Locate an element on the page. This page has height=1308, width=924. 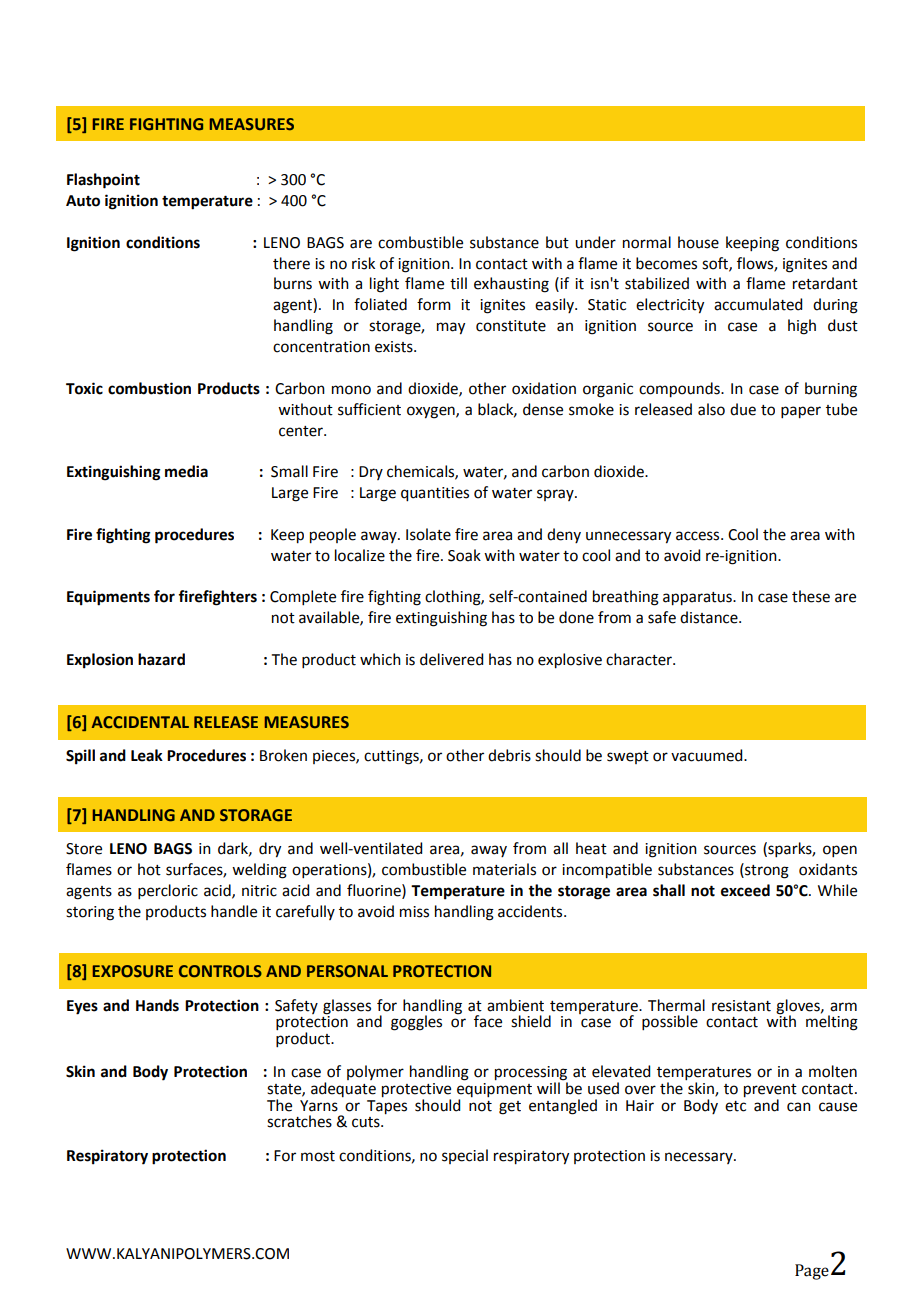
distance is located at coordinates (710, 617).
